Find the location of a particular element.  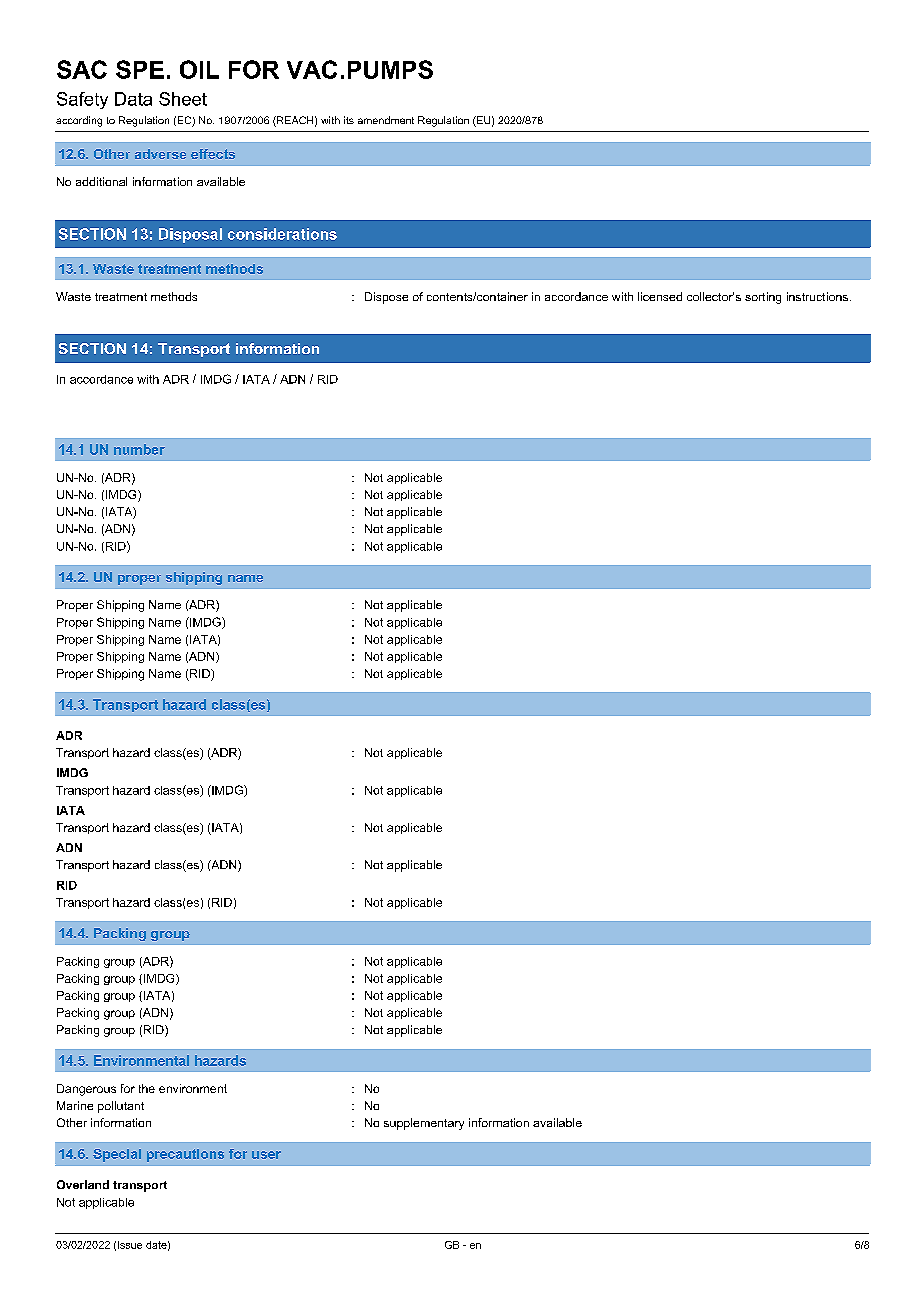

sorting is located at coordinates (763, 298).
